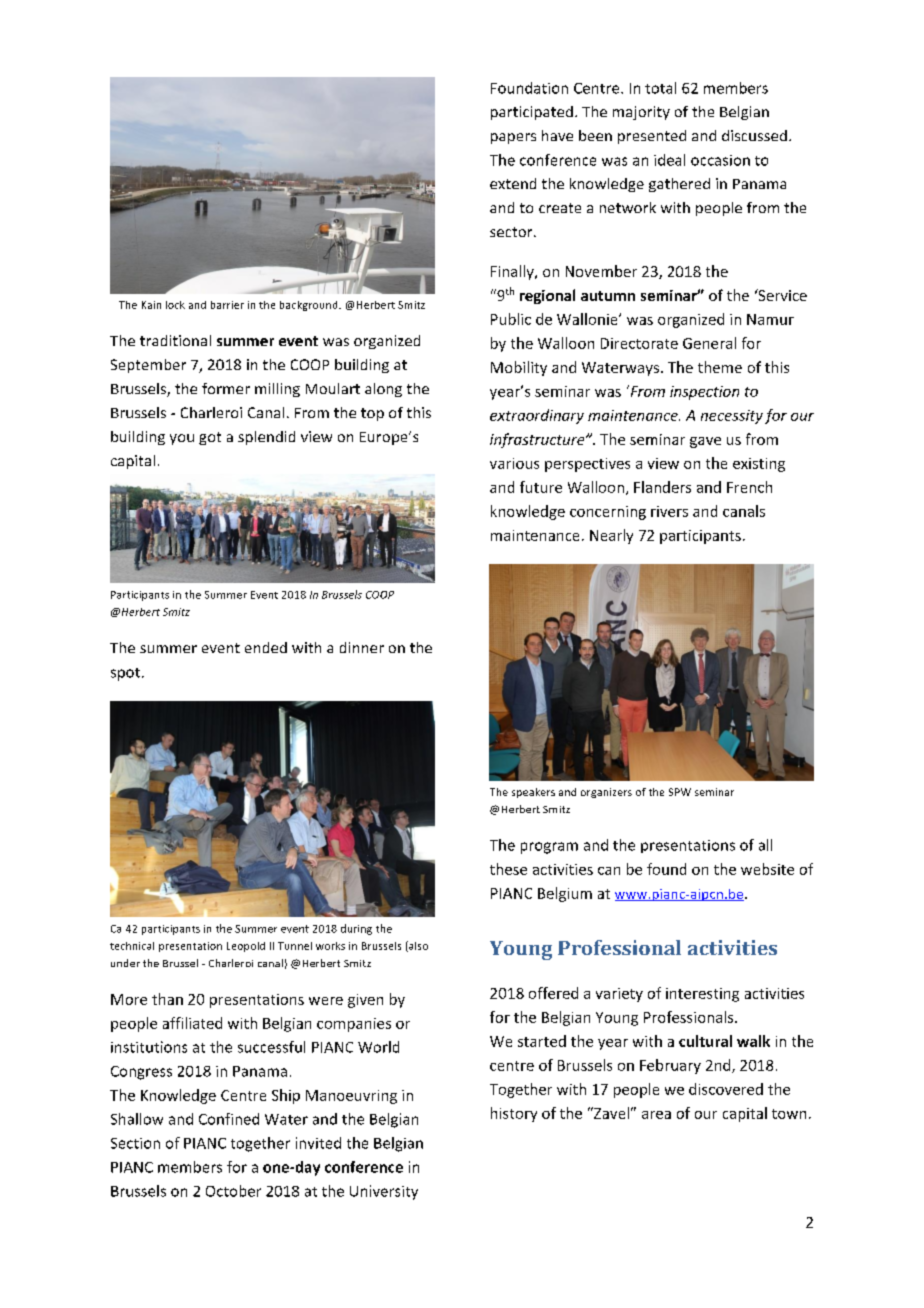 This screenshot has height=1308, width=924. I want to click on website, so click(767, 869).
